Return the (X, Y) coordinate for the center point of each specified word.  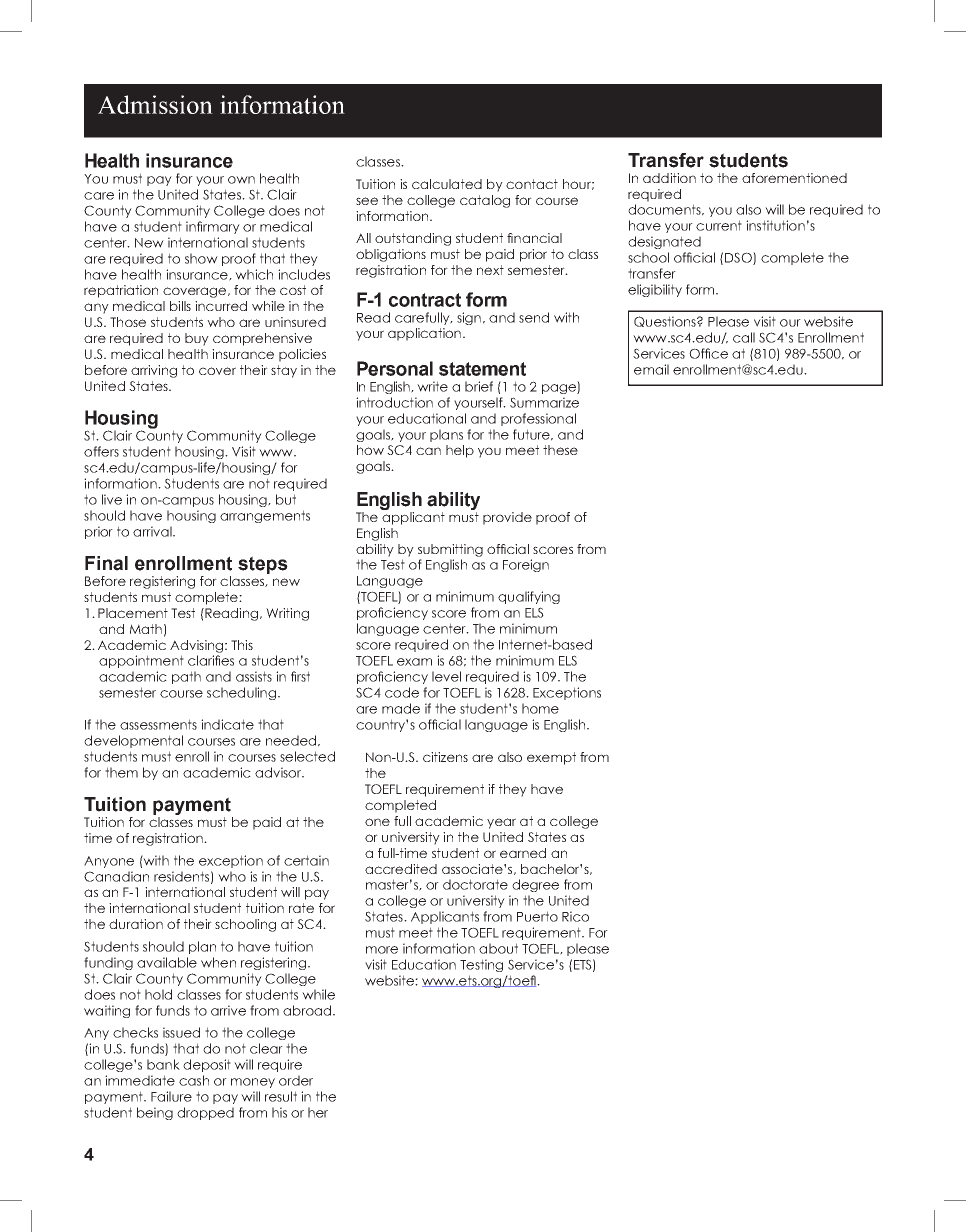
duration (136, 924)
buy (197, 339)
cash (194, 1080)
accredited (401, 869)
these (560, 450)
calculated (447, 184)
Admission (155, 104)
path (186, 677)
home (540, 708)
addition (669, 178)
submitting (450, 550)
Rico (575, 916)
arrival (153, 531)
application (424, 334)
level (446, 676)
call (744, 337)
